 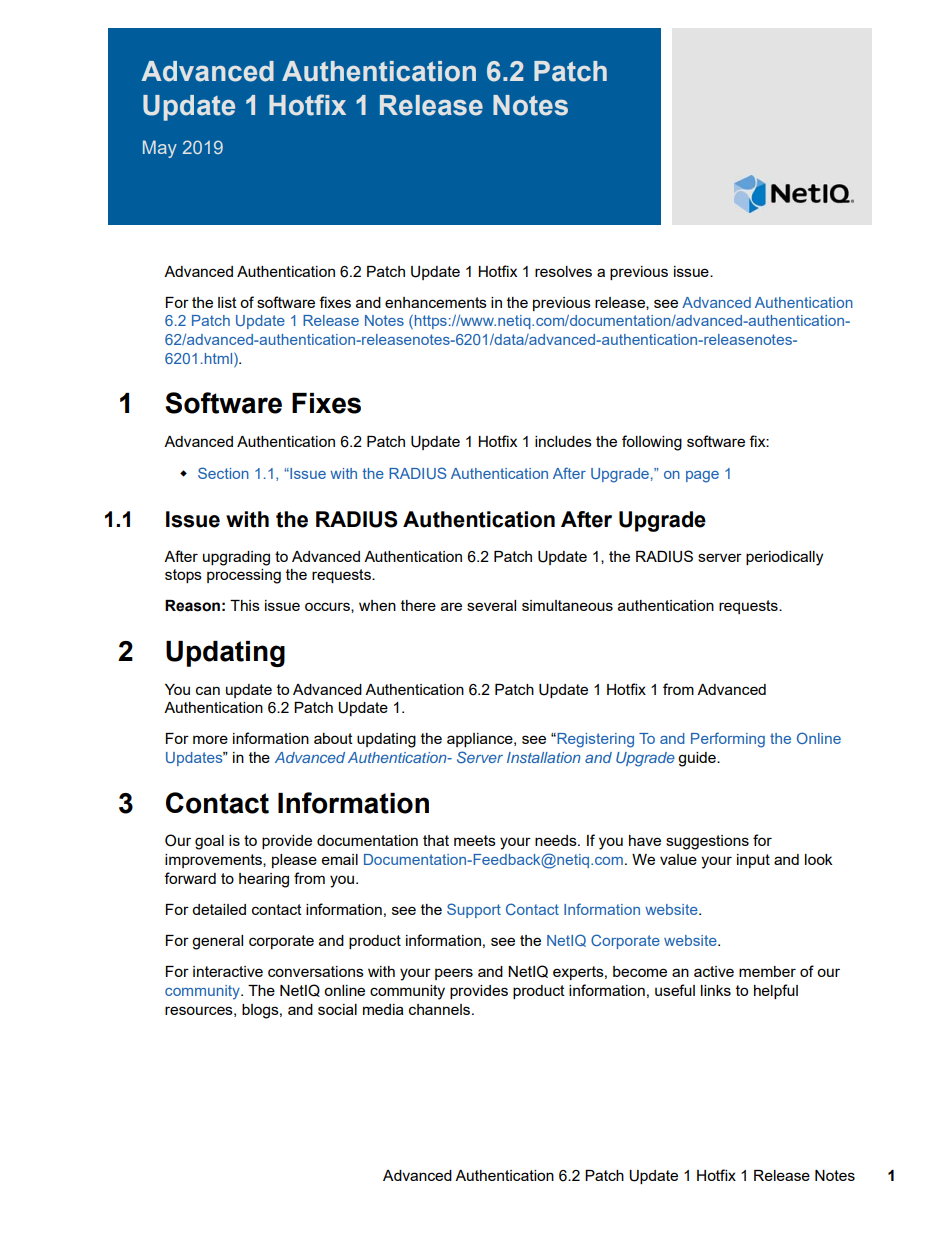 What do you see at coordinates (436, 302) in the image?
I see `enhancements` at bounding box center [436, 302].
